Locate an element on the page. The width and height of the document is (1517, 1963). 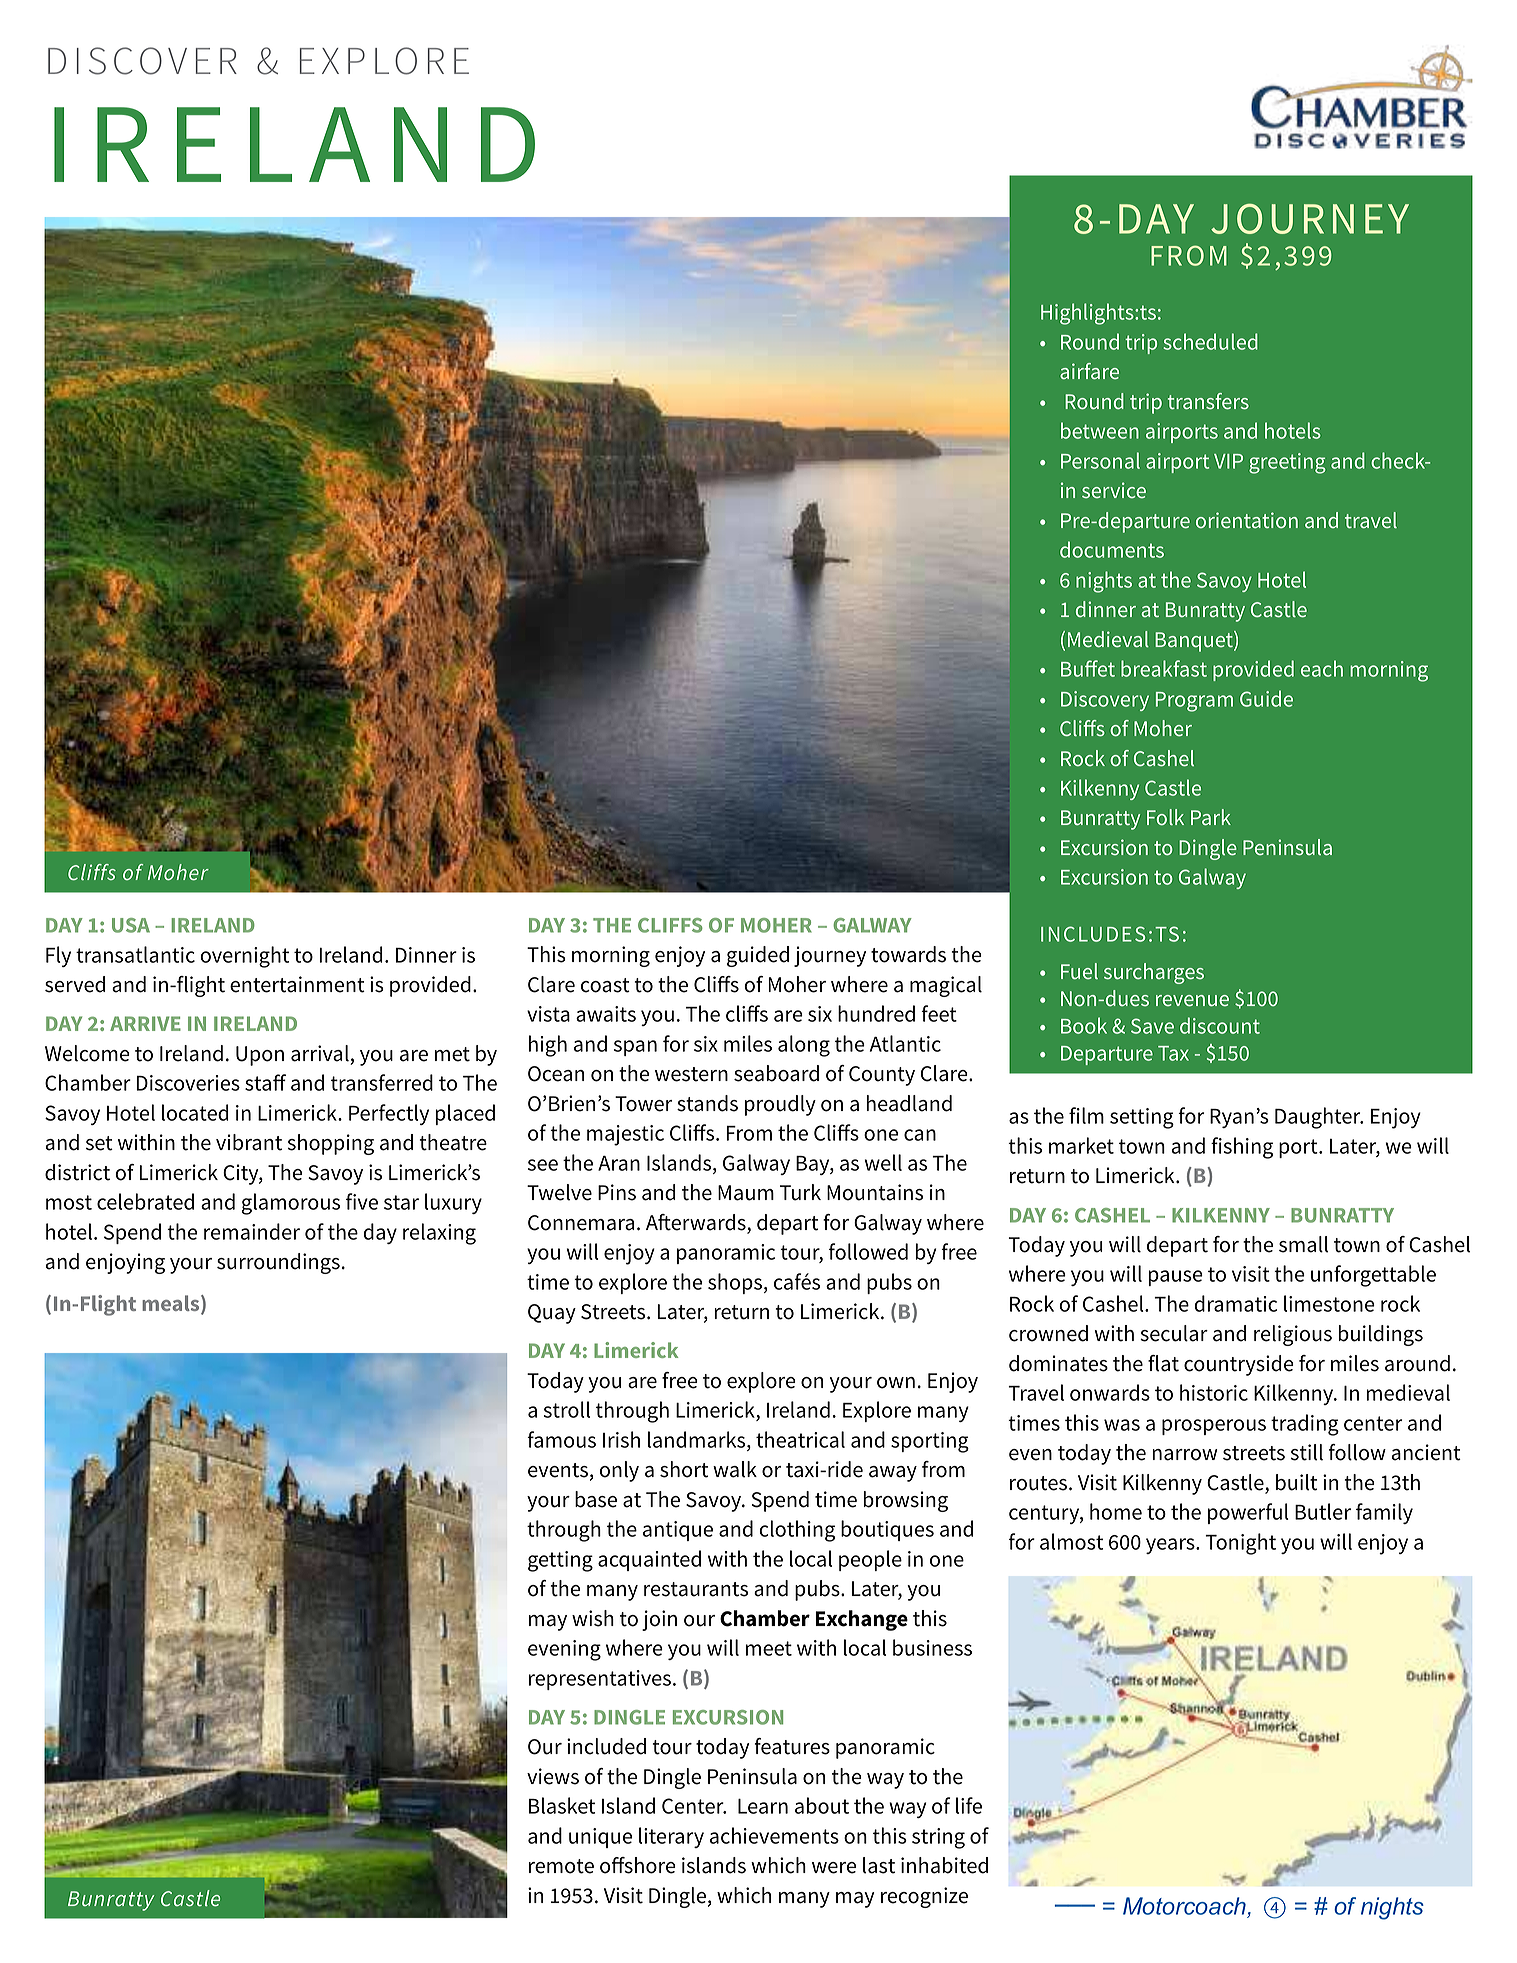
remote is located at coordinates (561, 1866).
